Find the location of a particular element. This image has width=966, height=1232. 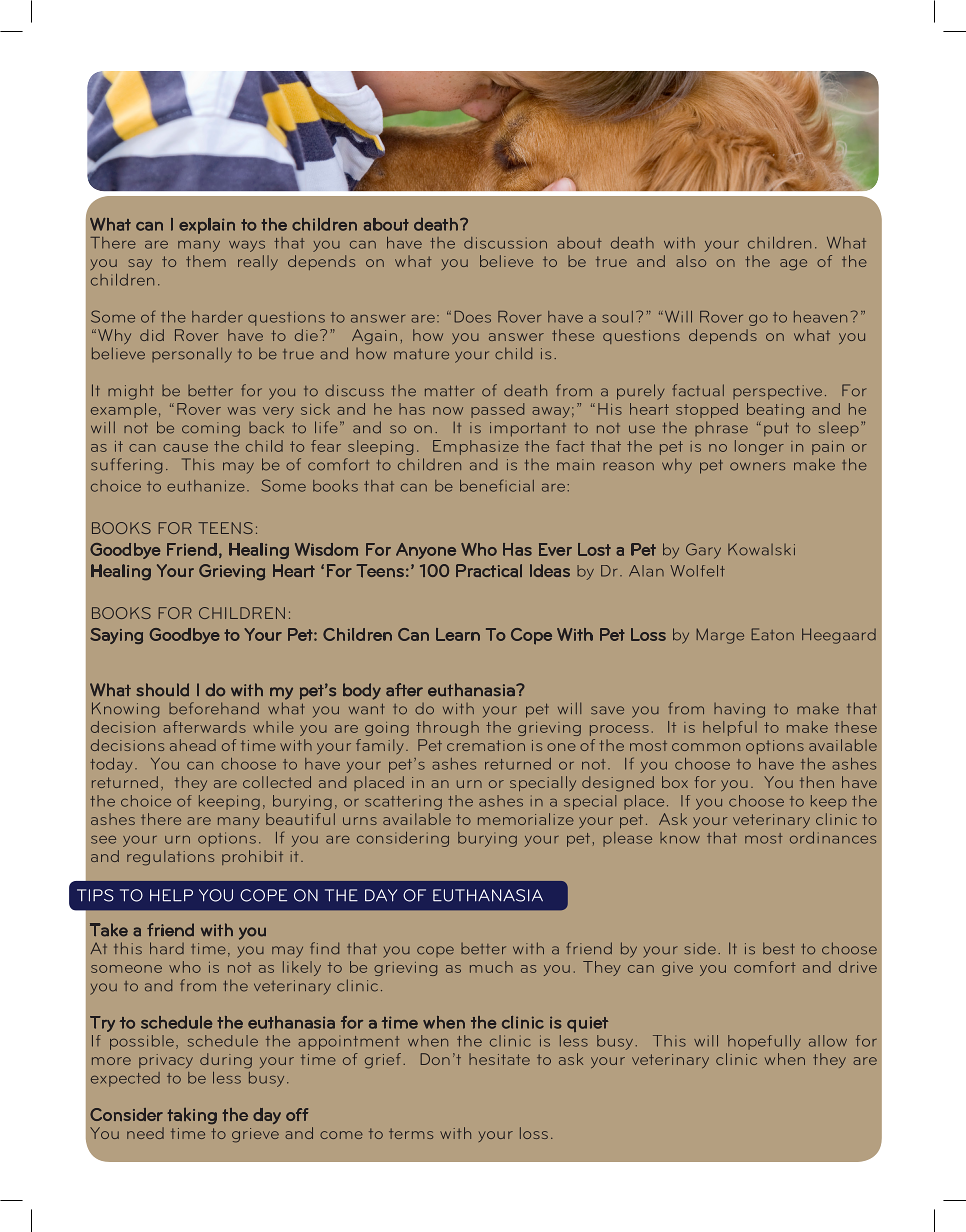

age is located at coordinates (793, 265).
